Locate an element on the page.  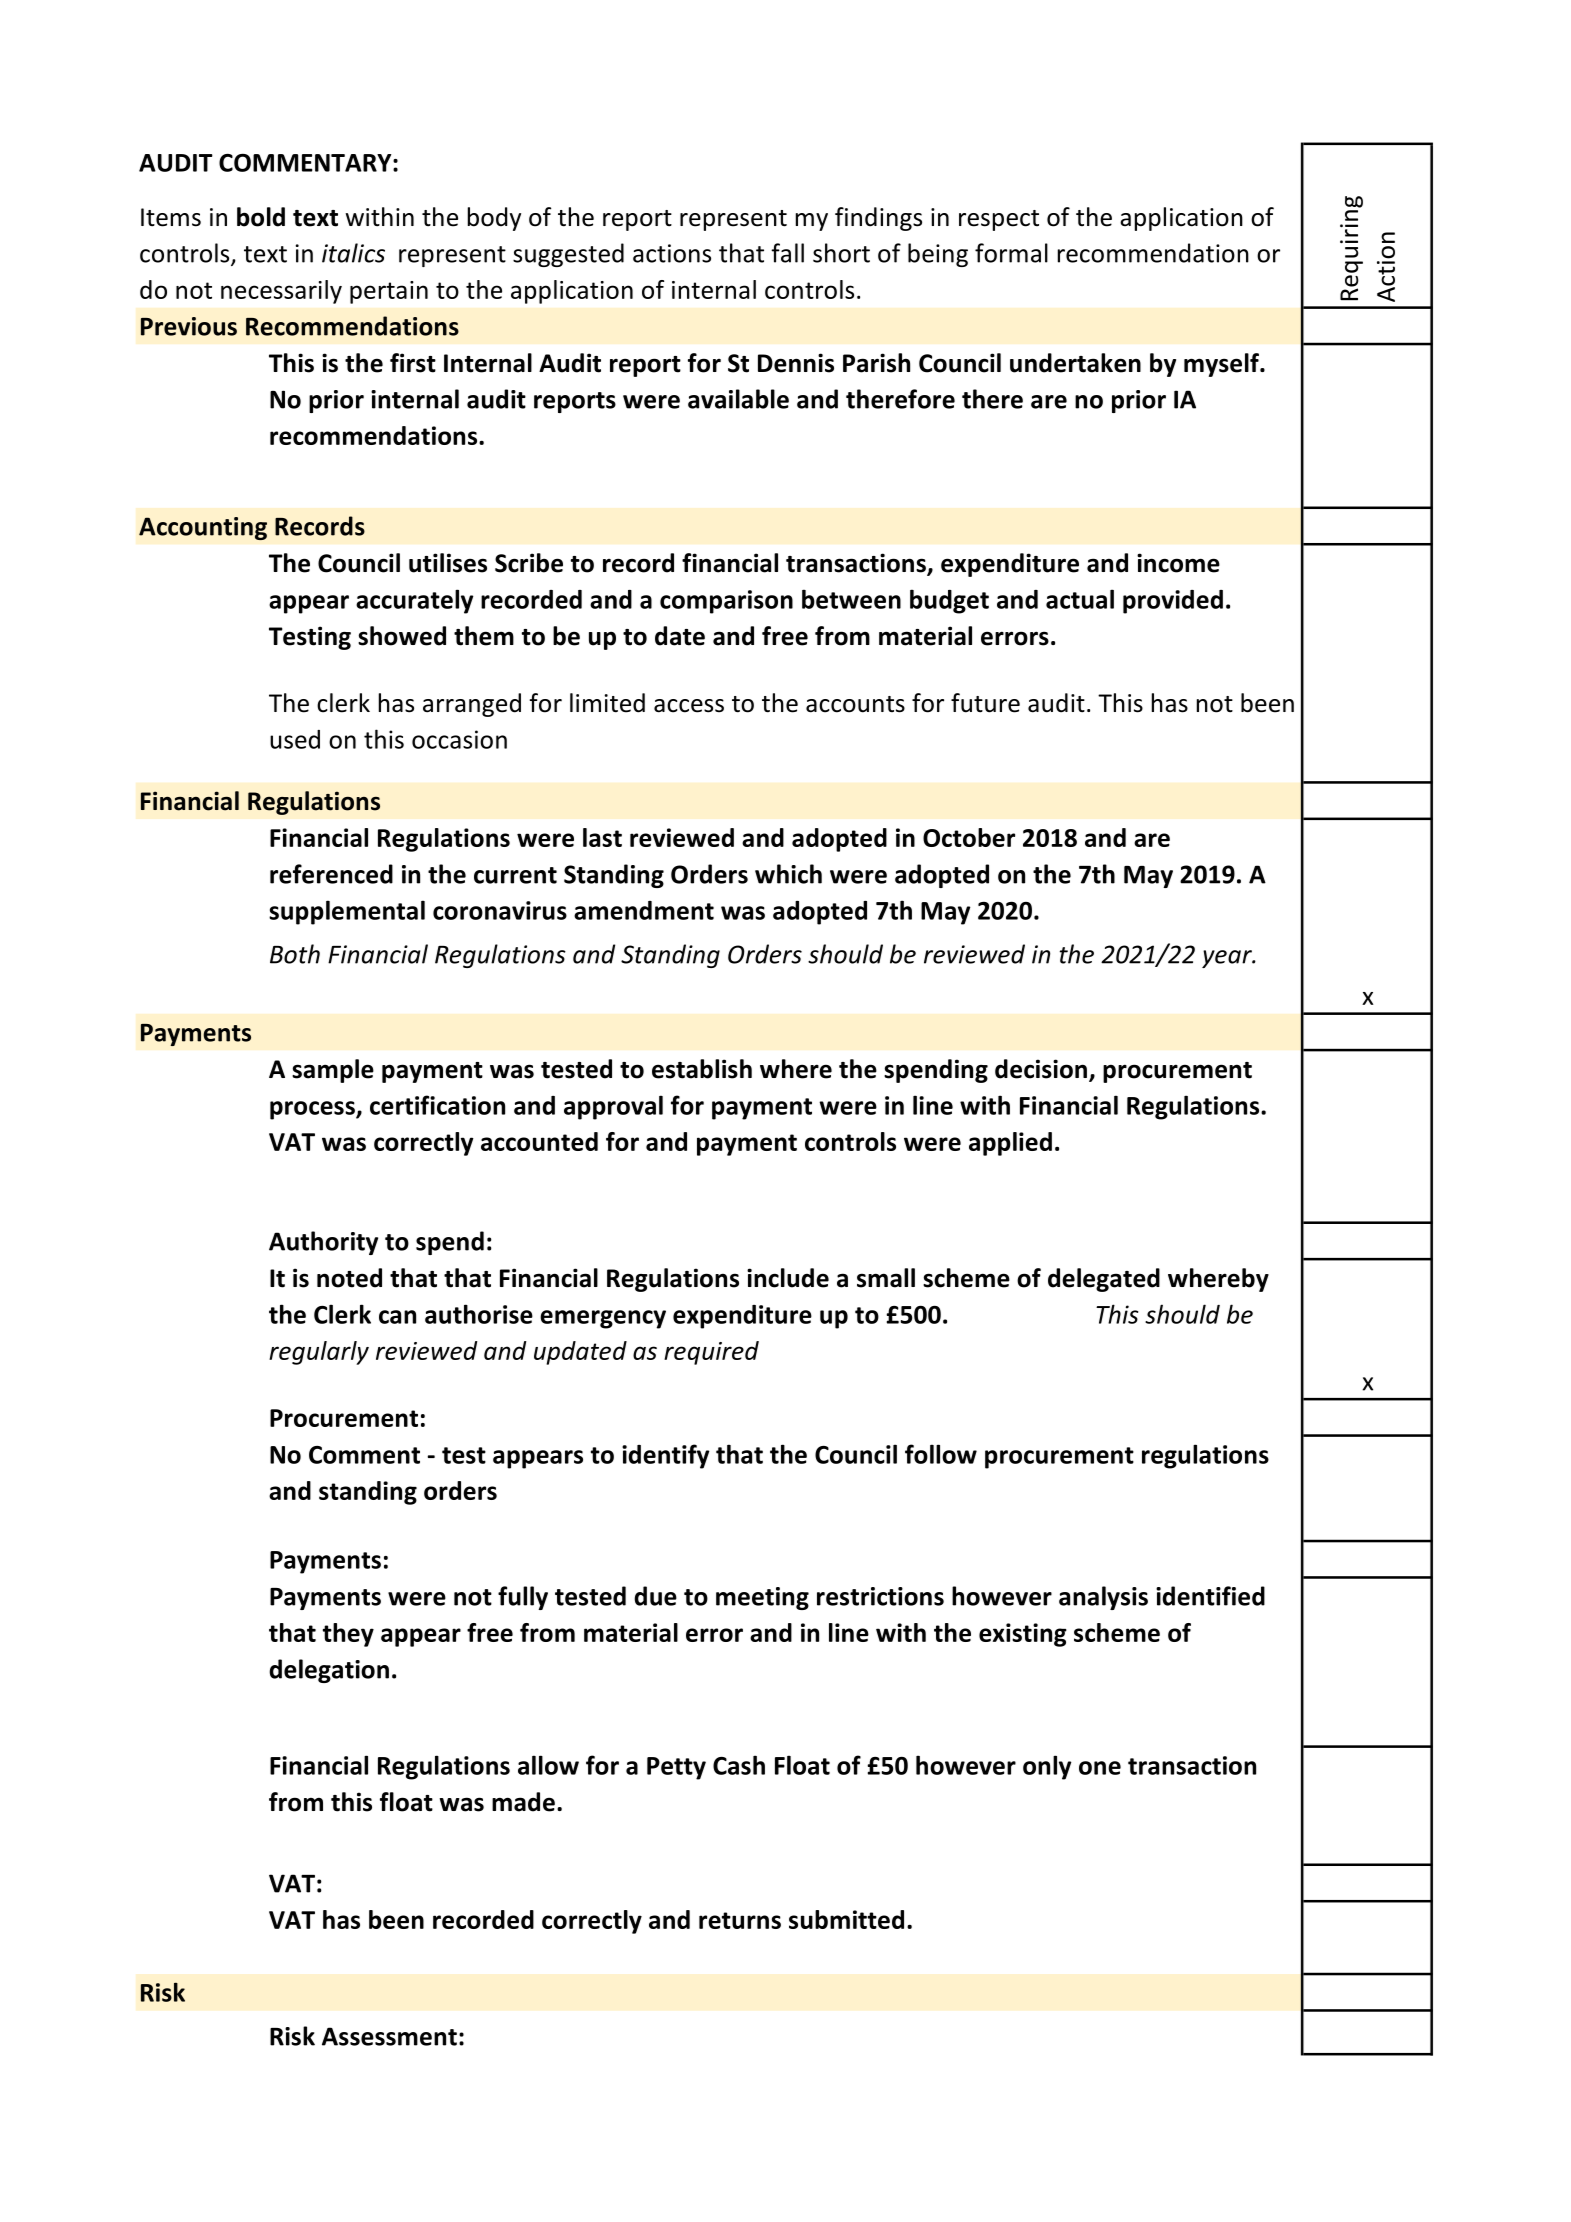
analysis is located at coordinates (1103, 1598).
